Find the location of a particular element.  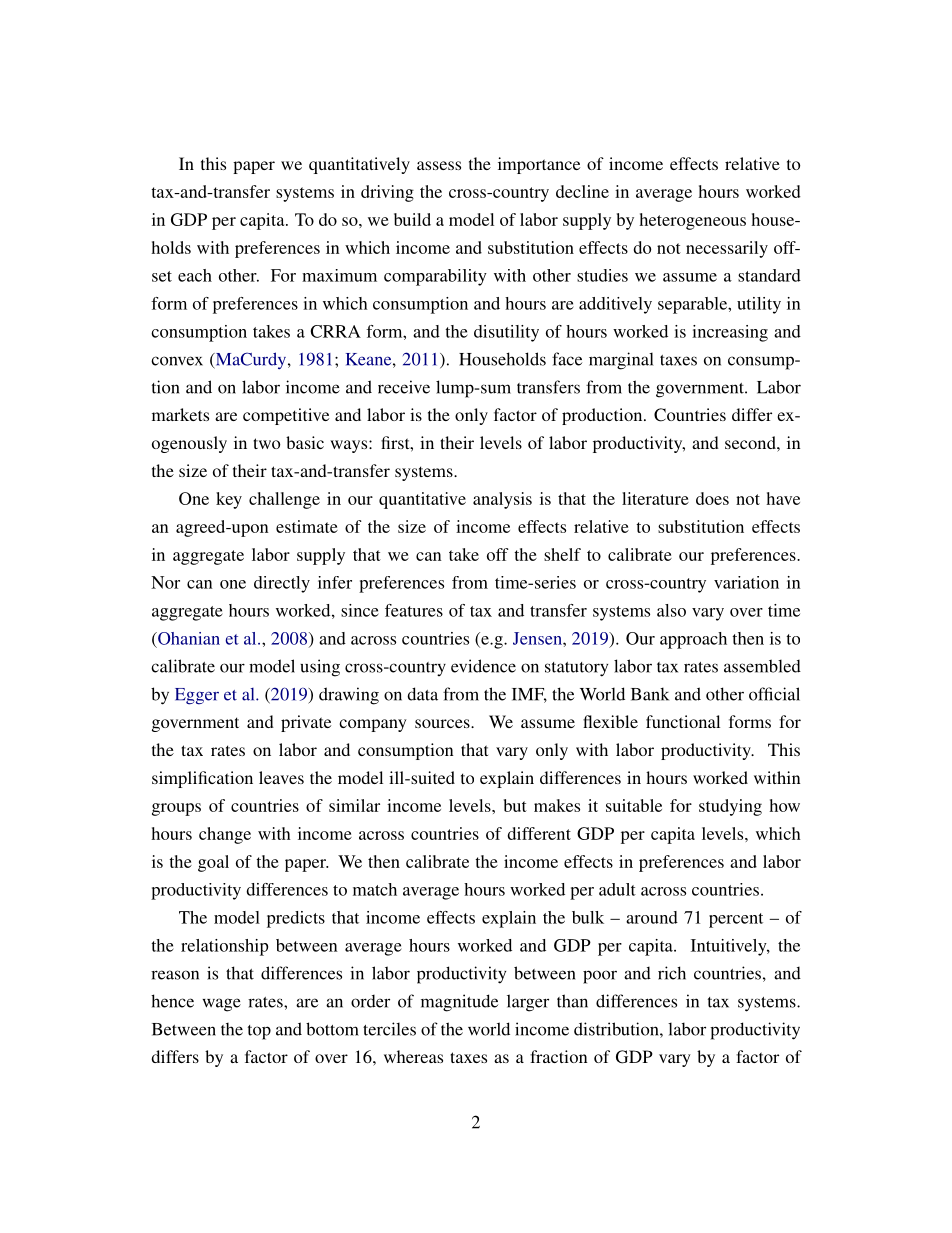

magnitude is located at coordinates (459, 1003).
